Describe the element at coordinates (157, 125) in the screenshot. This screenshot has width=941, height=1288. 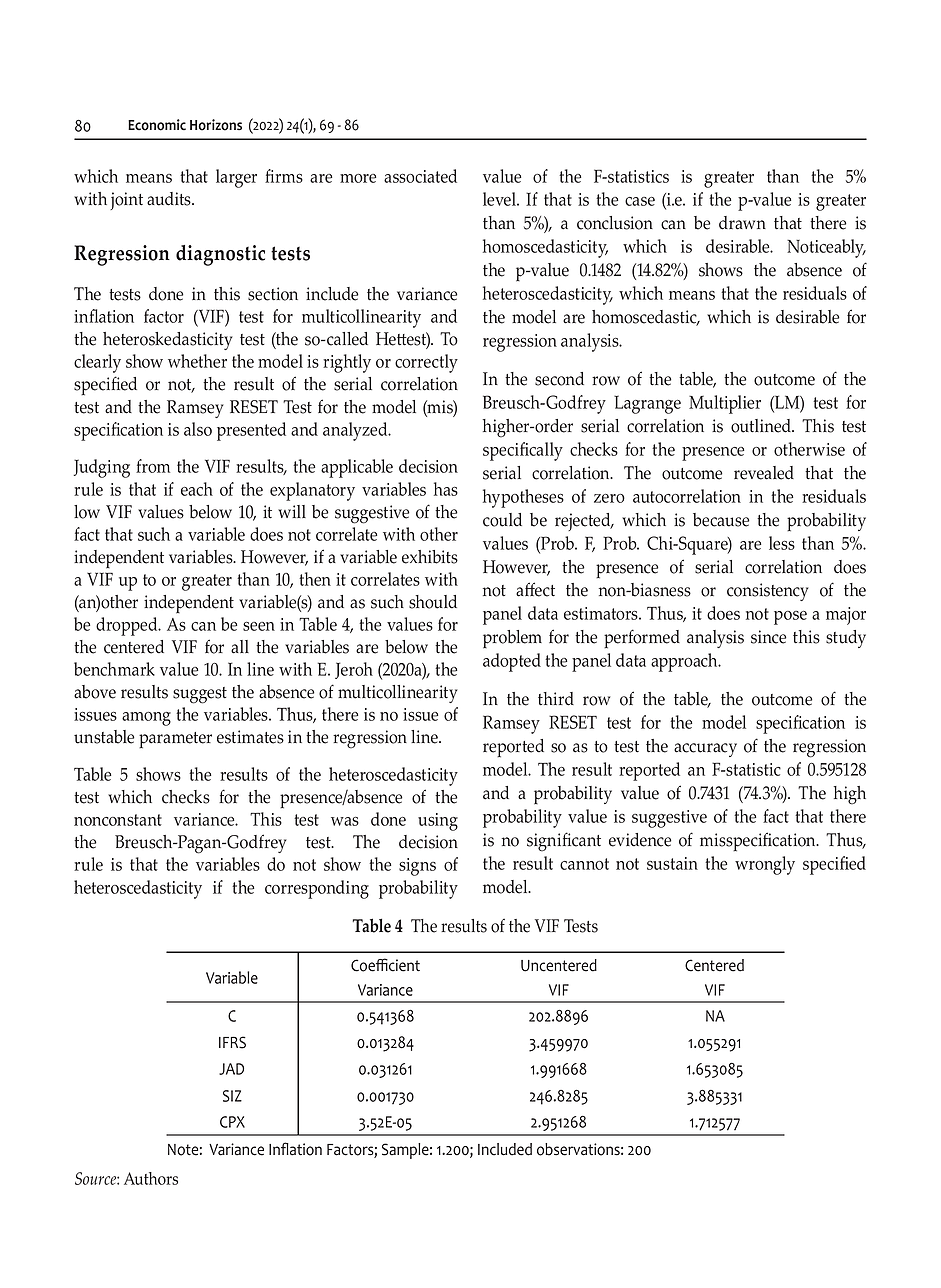
I see `Economic` at that location.
